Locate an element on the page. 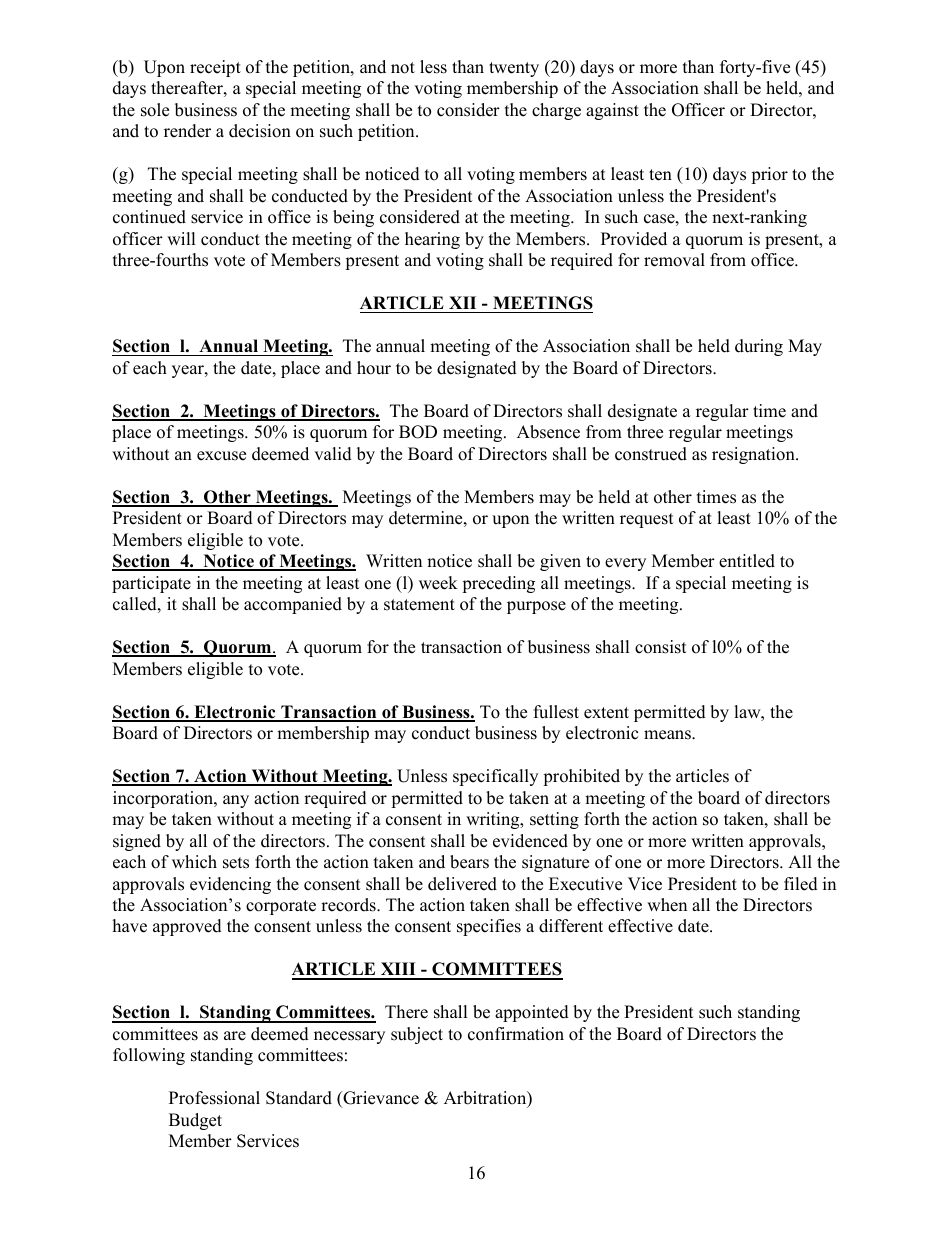 The image size is (952, 1233). BOD is located at coordinates (418, 432).
